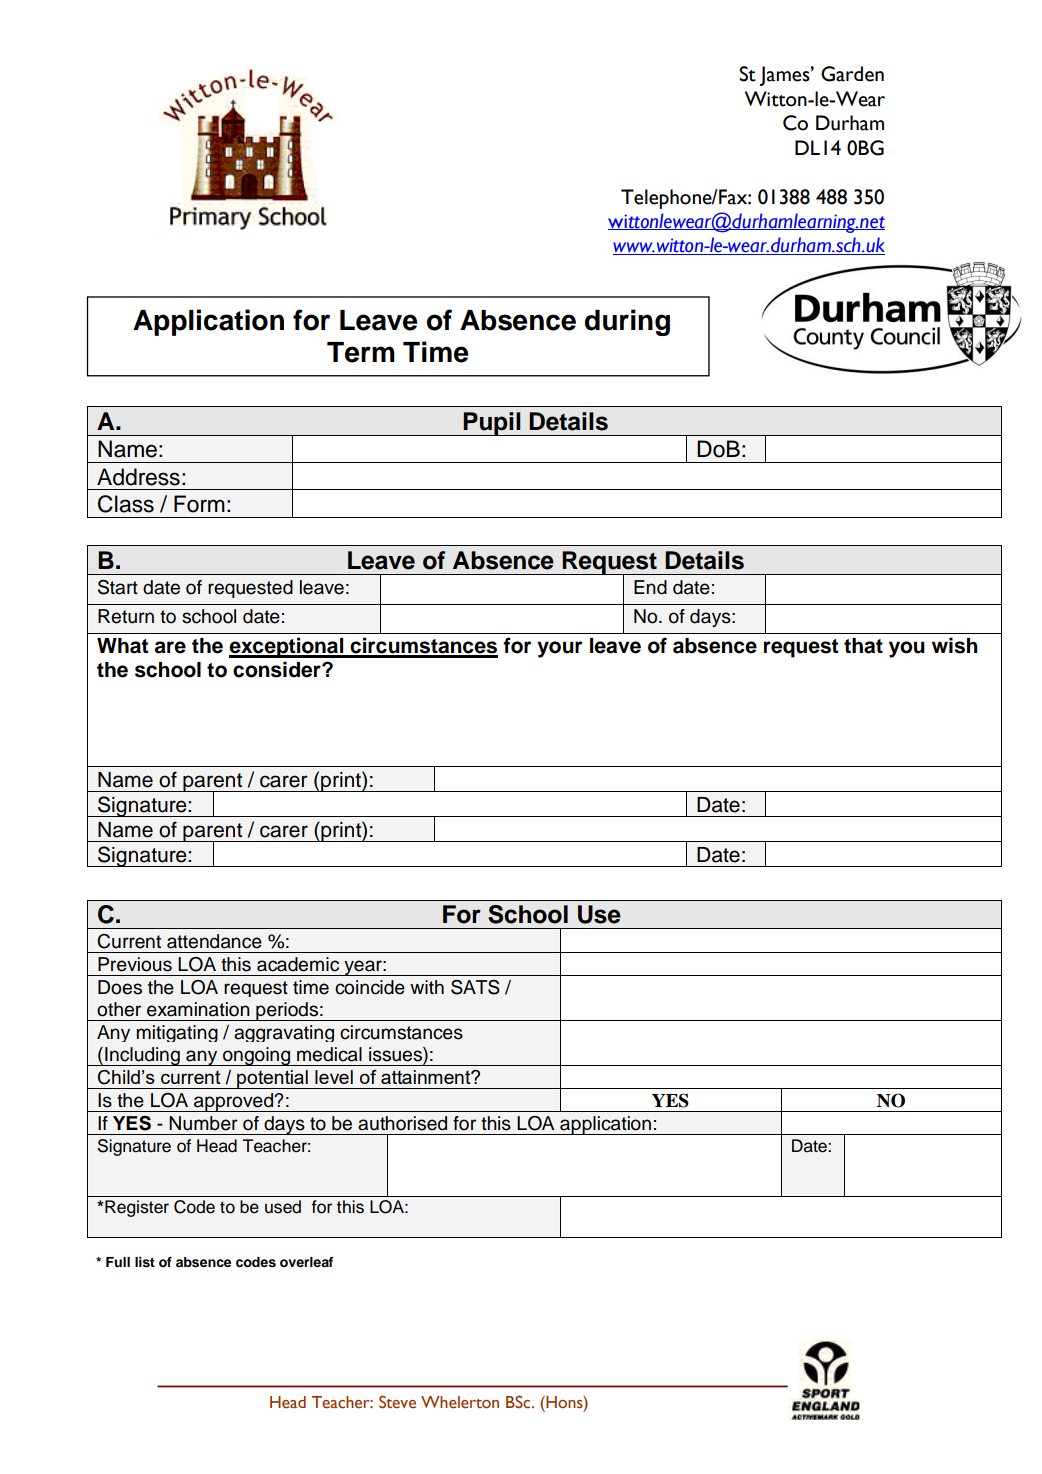 This screenshot has width=1042, height=1474. I want to click on list, so click(145, 1262).
